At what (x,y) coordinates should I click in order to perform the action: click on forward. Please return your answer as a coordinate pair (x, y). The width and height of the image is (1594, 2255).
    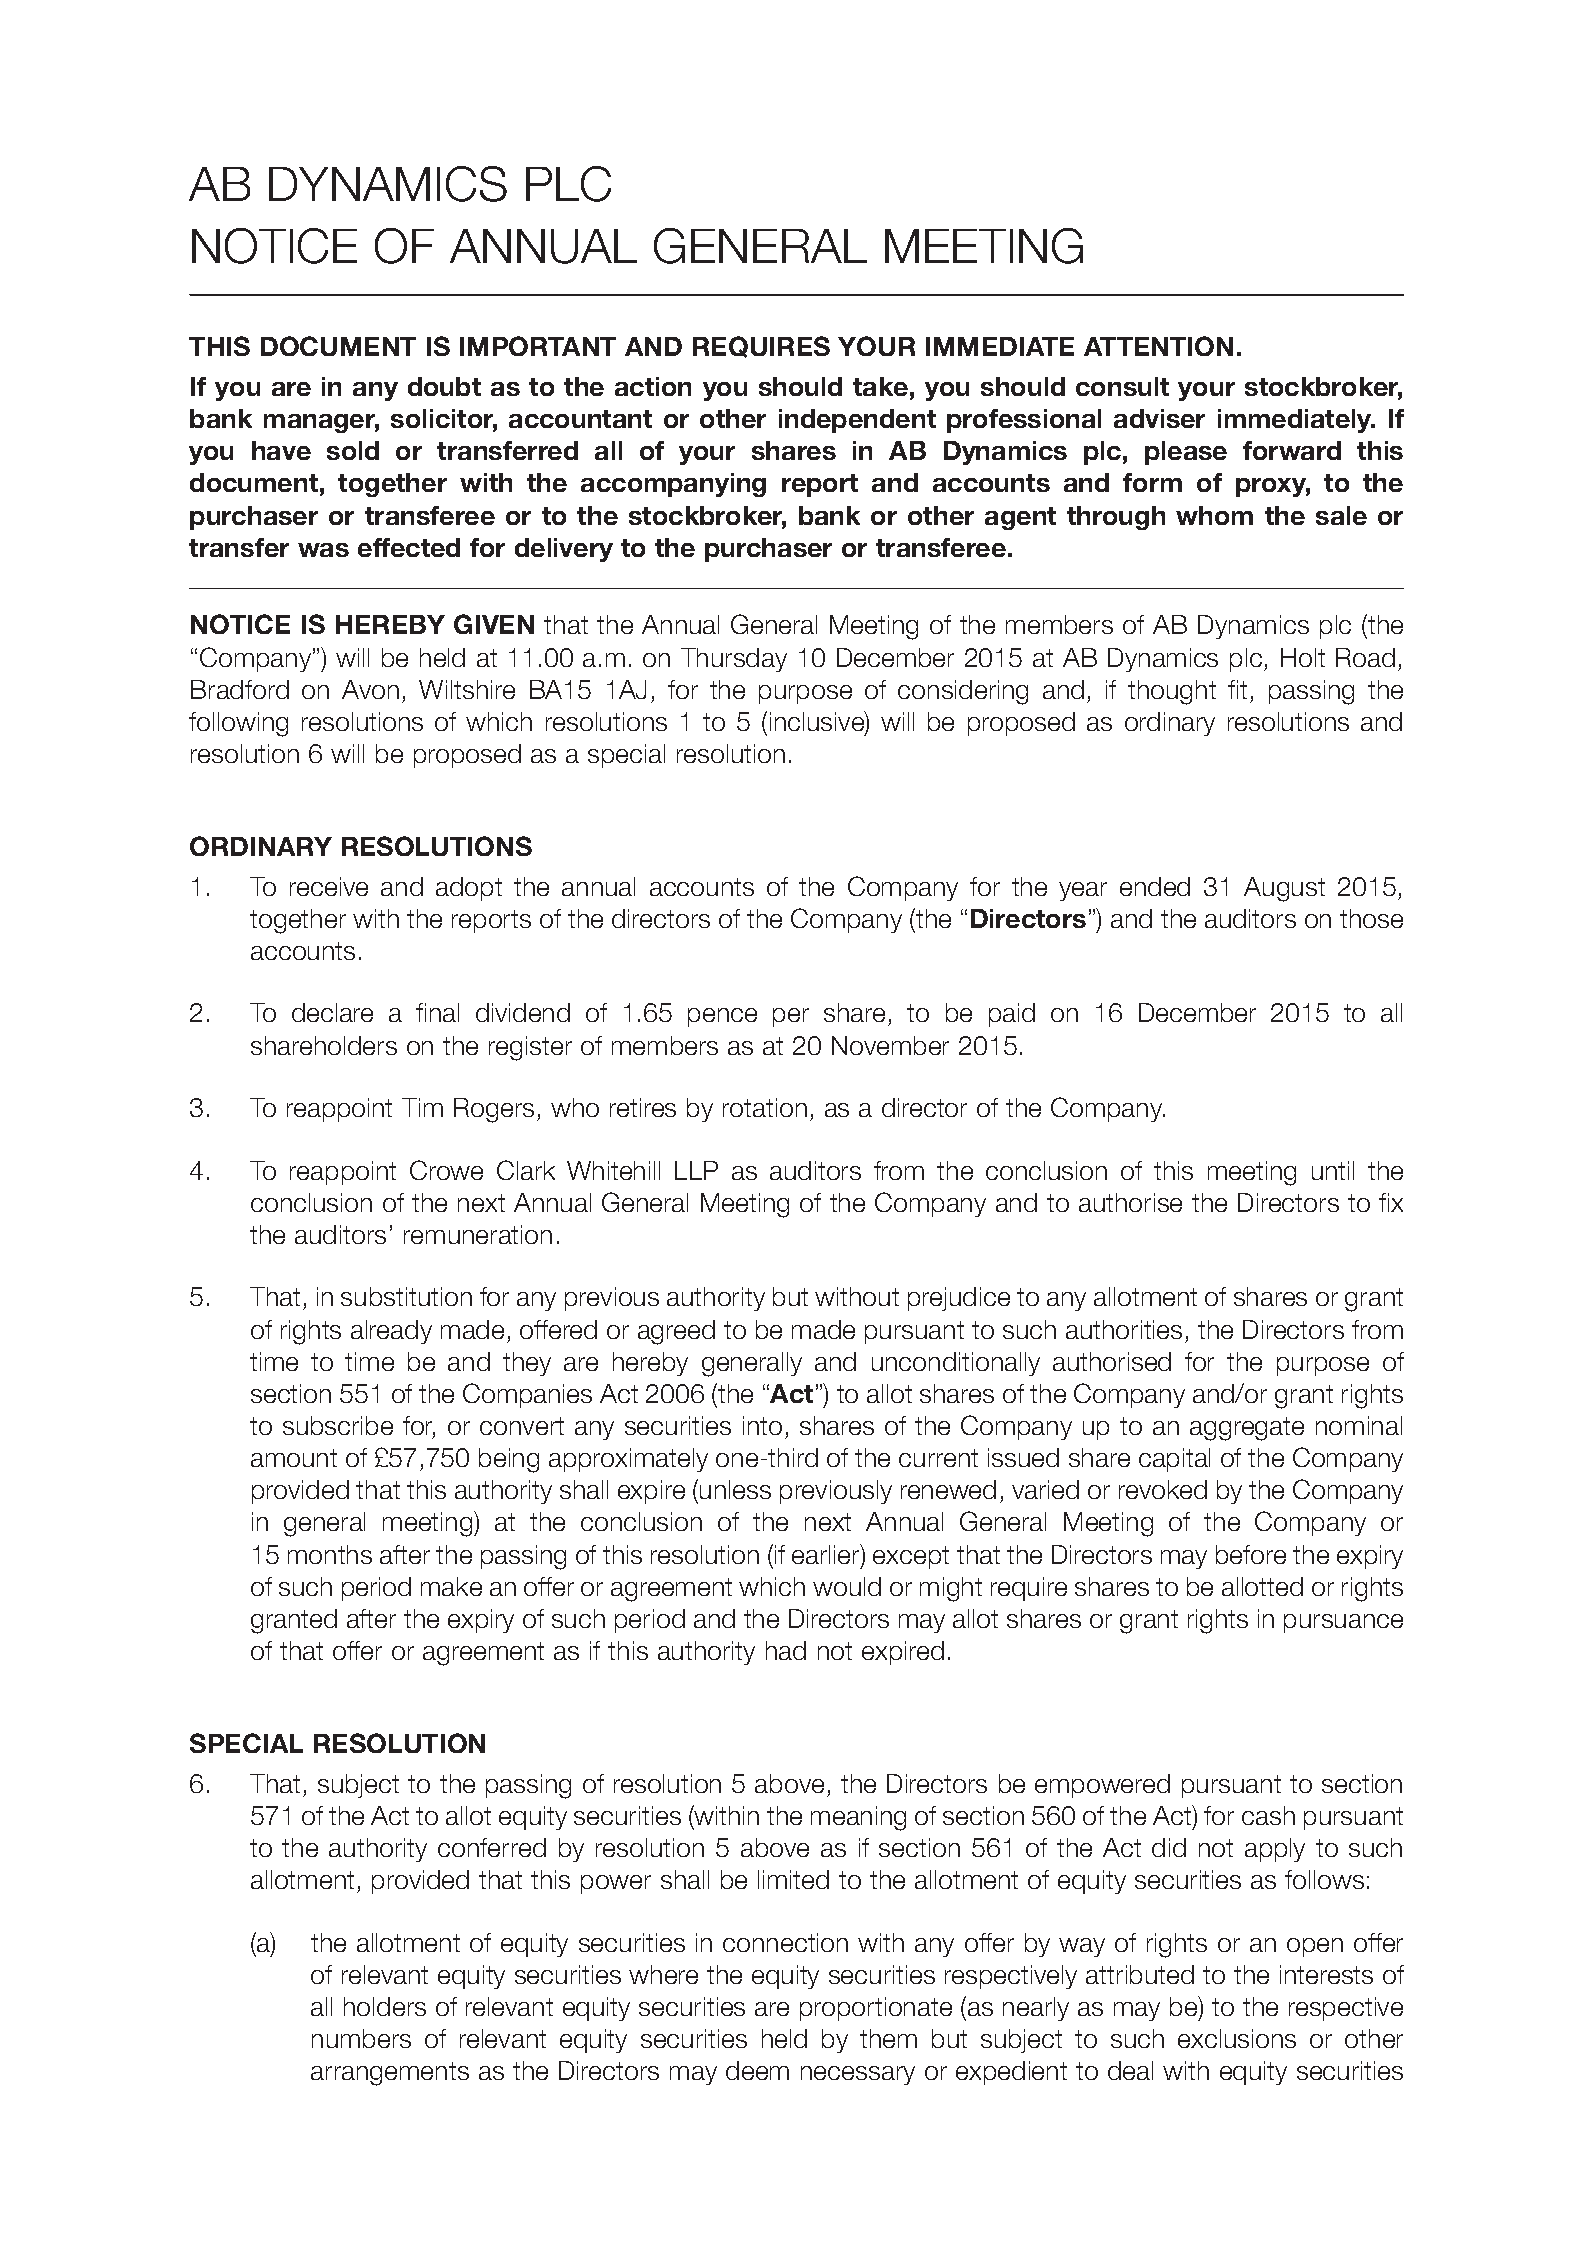
    Looking at the image, I should click on (1292, 450).
